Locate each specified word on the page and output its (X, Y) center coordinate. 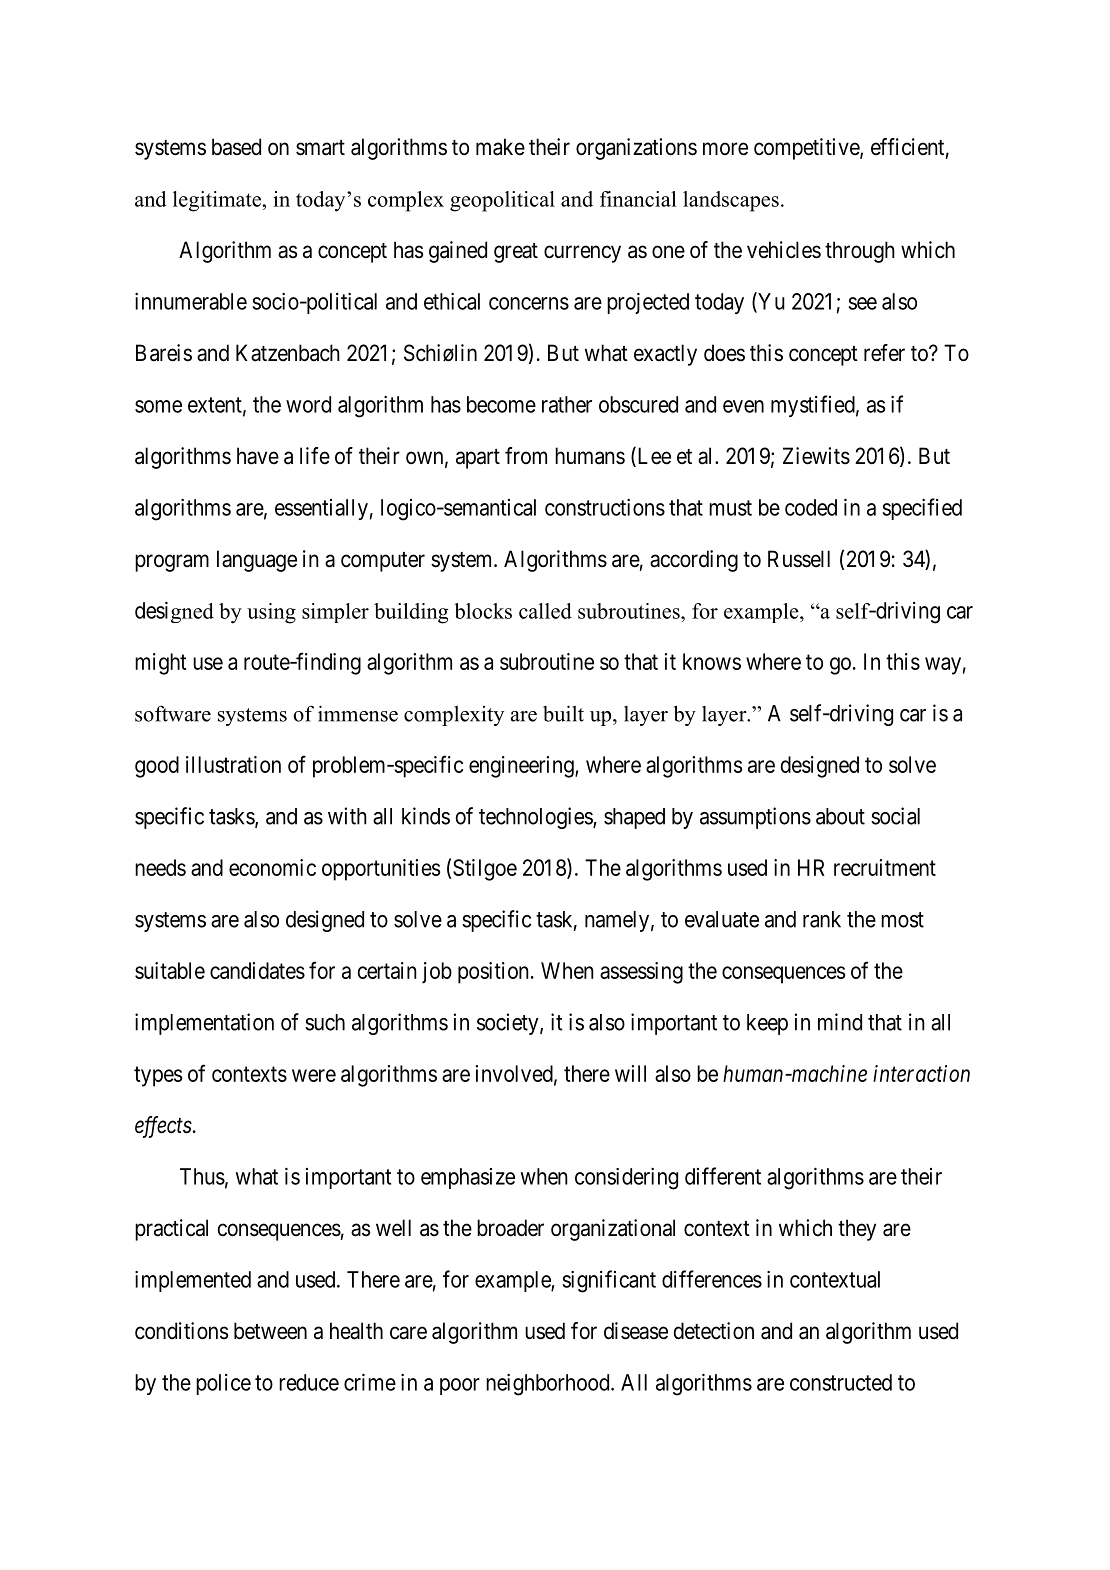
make (500, 147)
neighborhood (549, 1385)
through (860, 252)
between (270, 1331)
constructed (841, 1382)
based (236, 147)
